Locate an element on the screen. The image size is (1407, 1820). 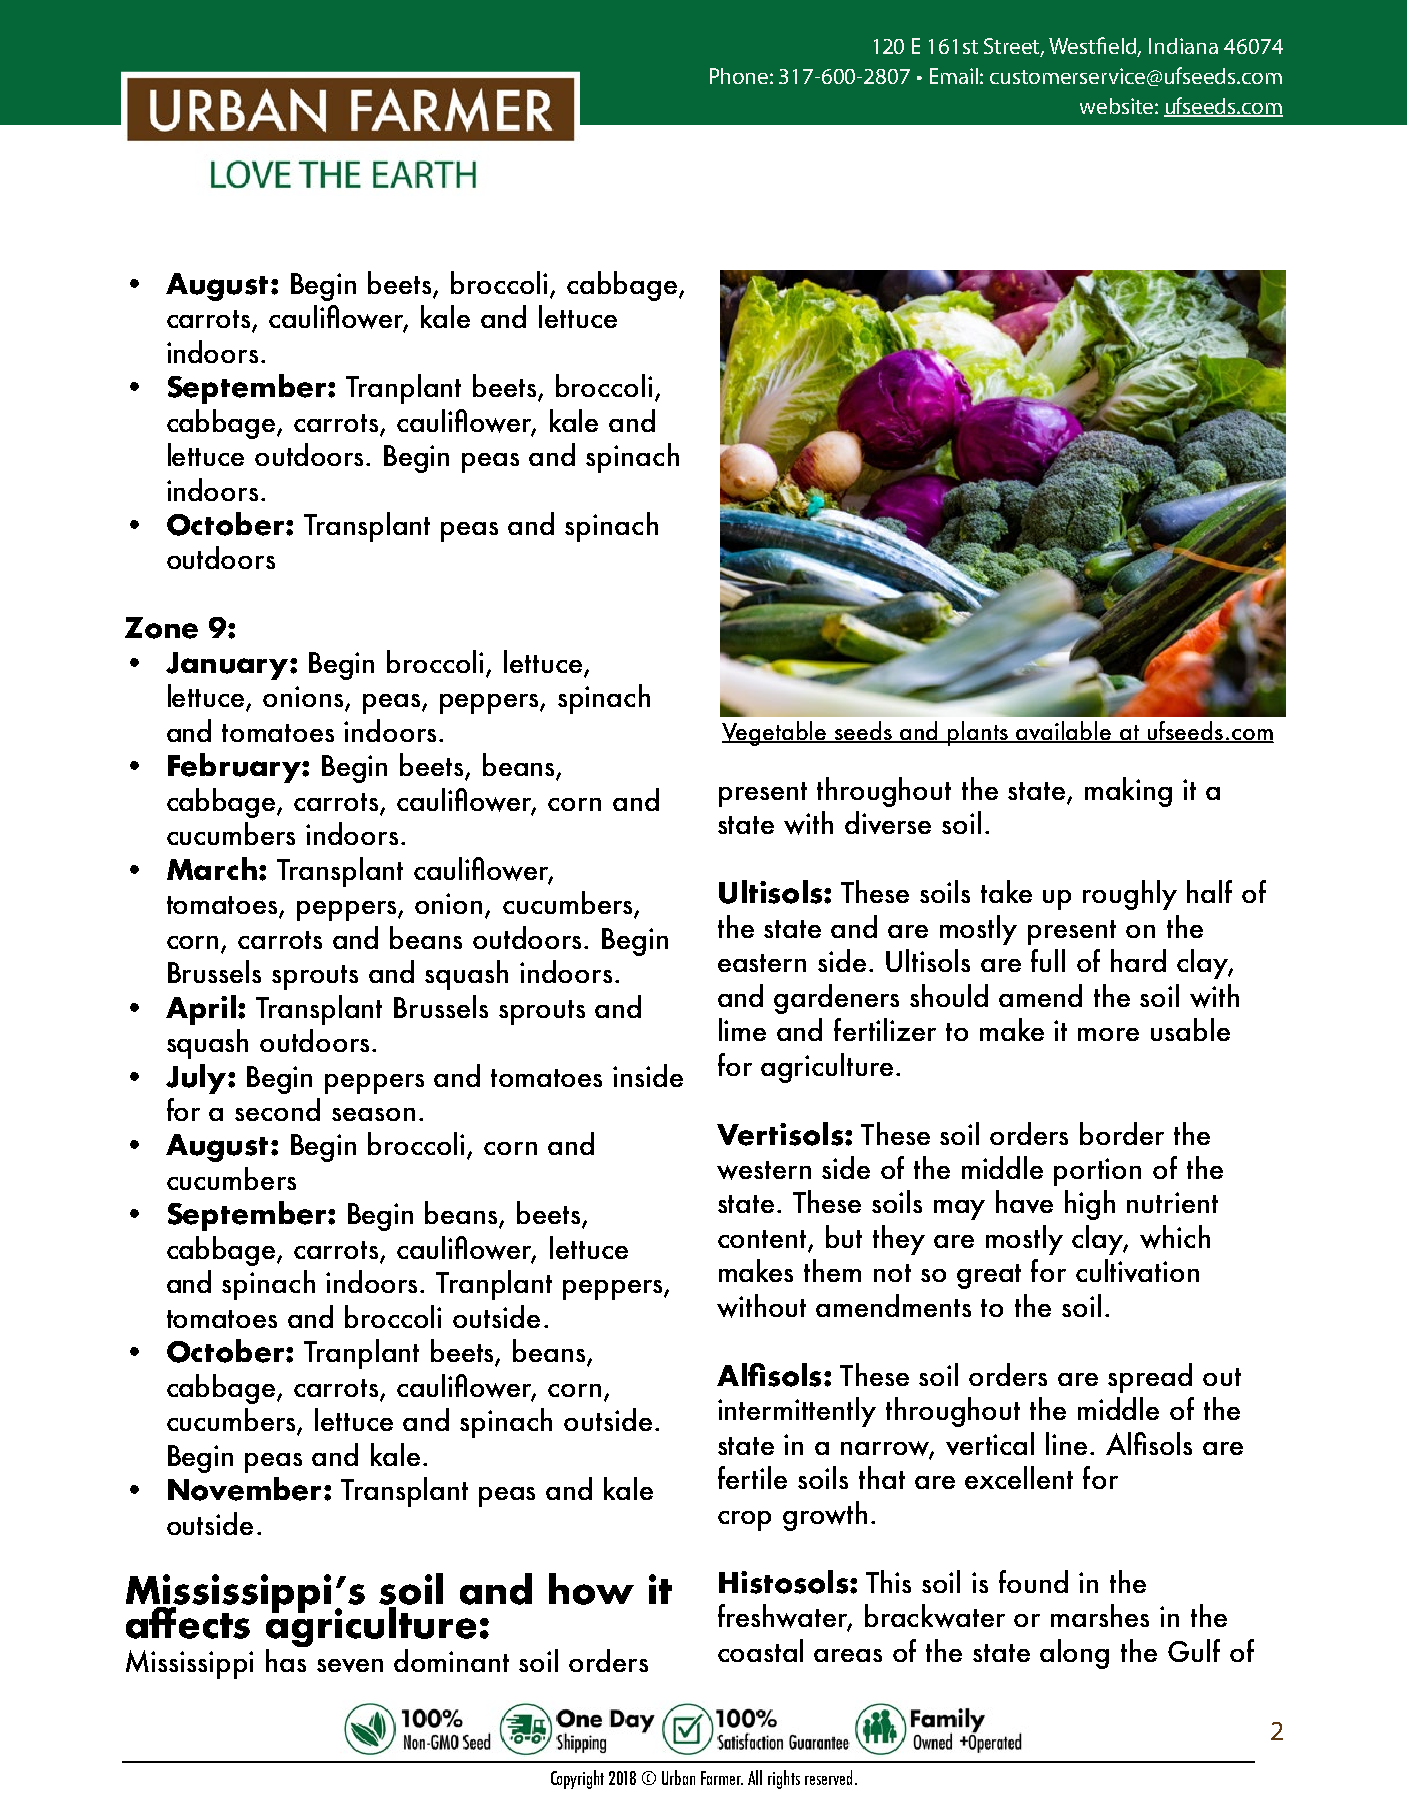
Zone is located at coordinates (161, 628).
